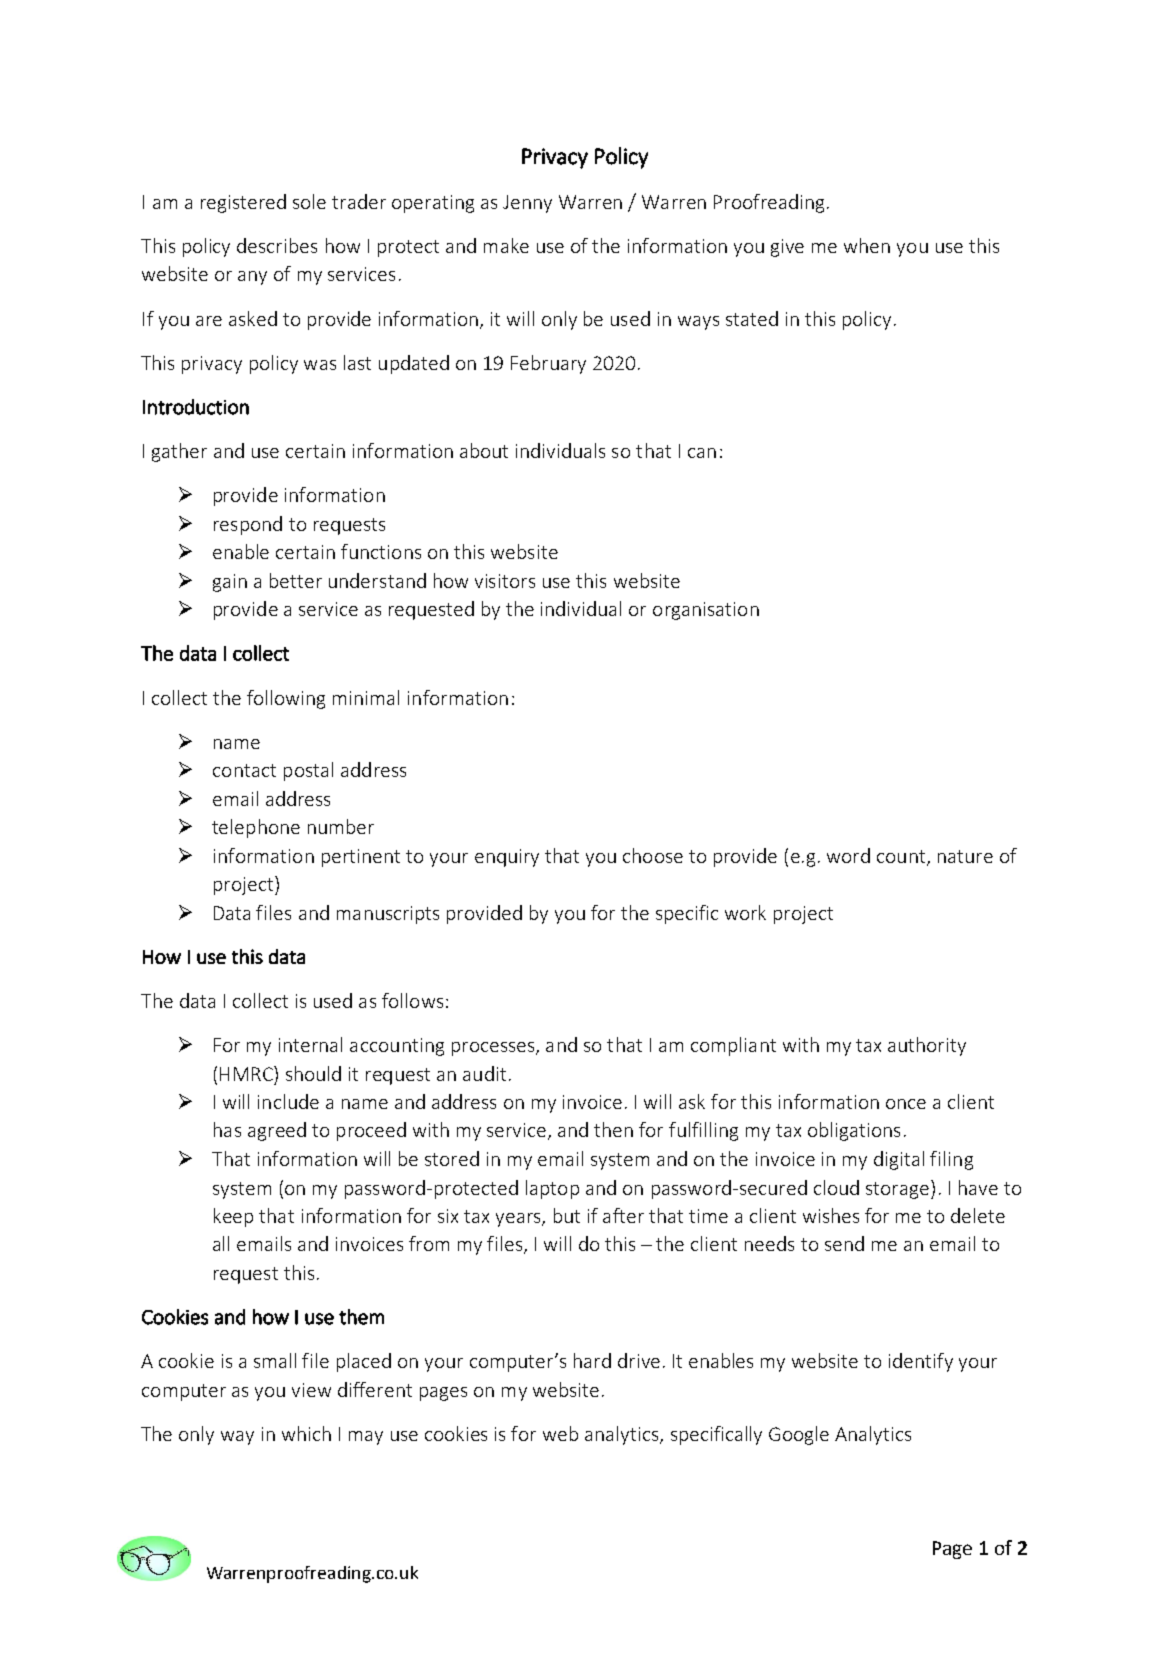 Image resolution: width=1169 pixels, height=1654 pixels. I want to click on view, so click(311, 1390).
